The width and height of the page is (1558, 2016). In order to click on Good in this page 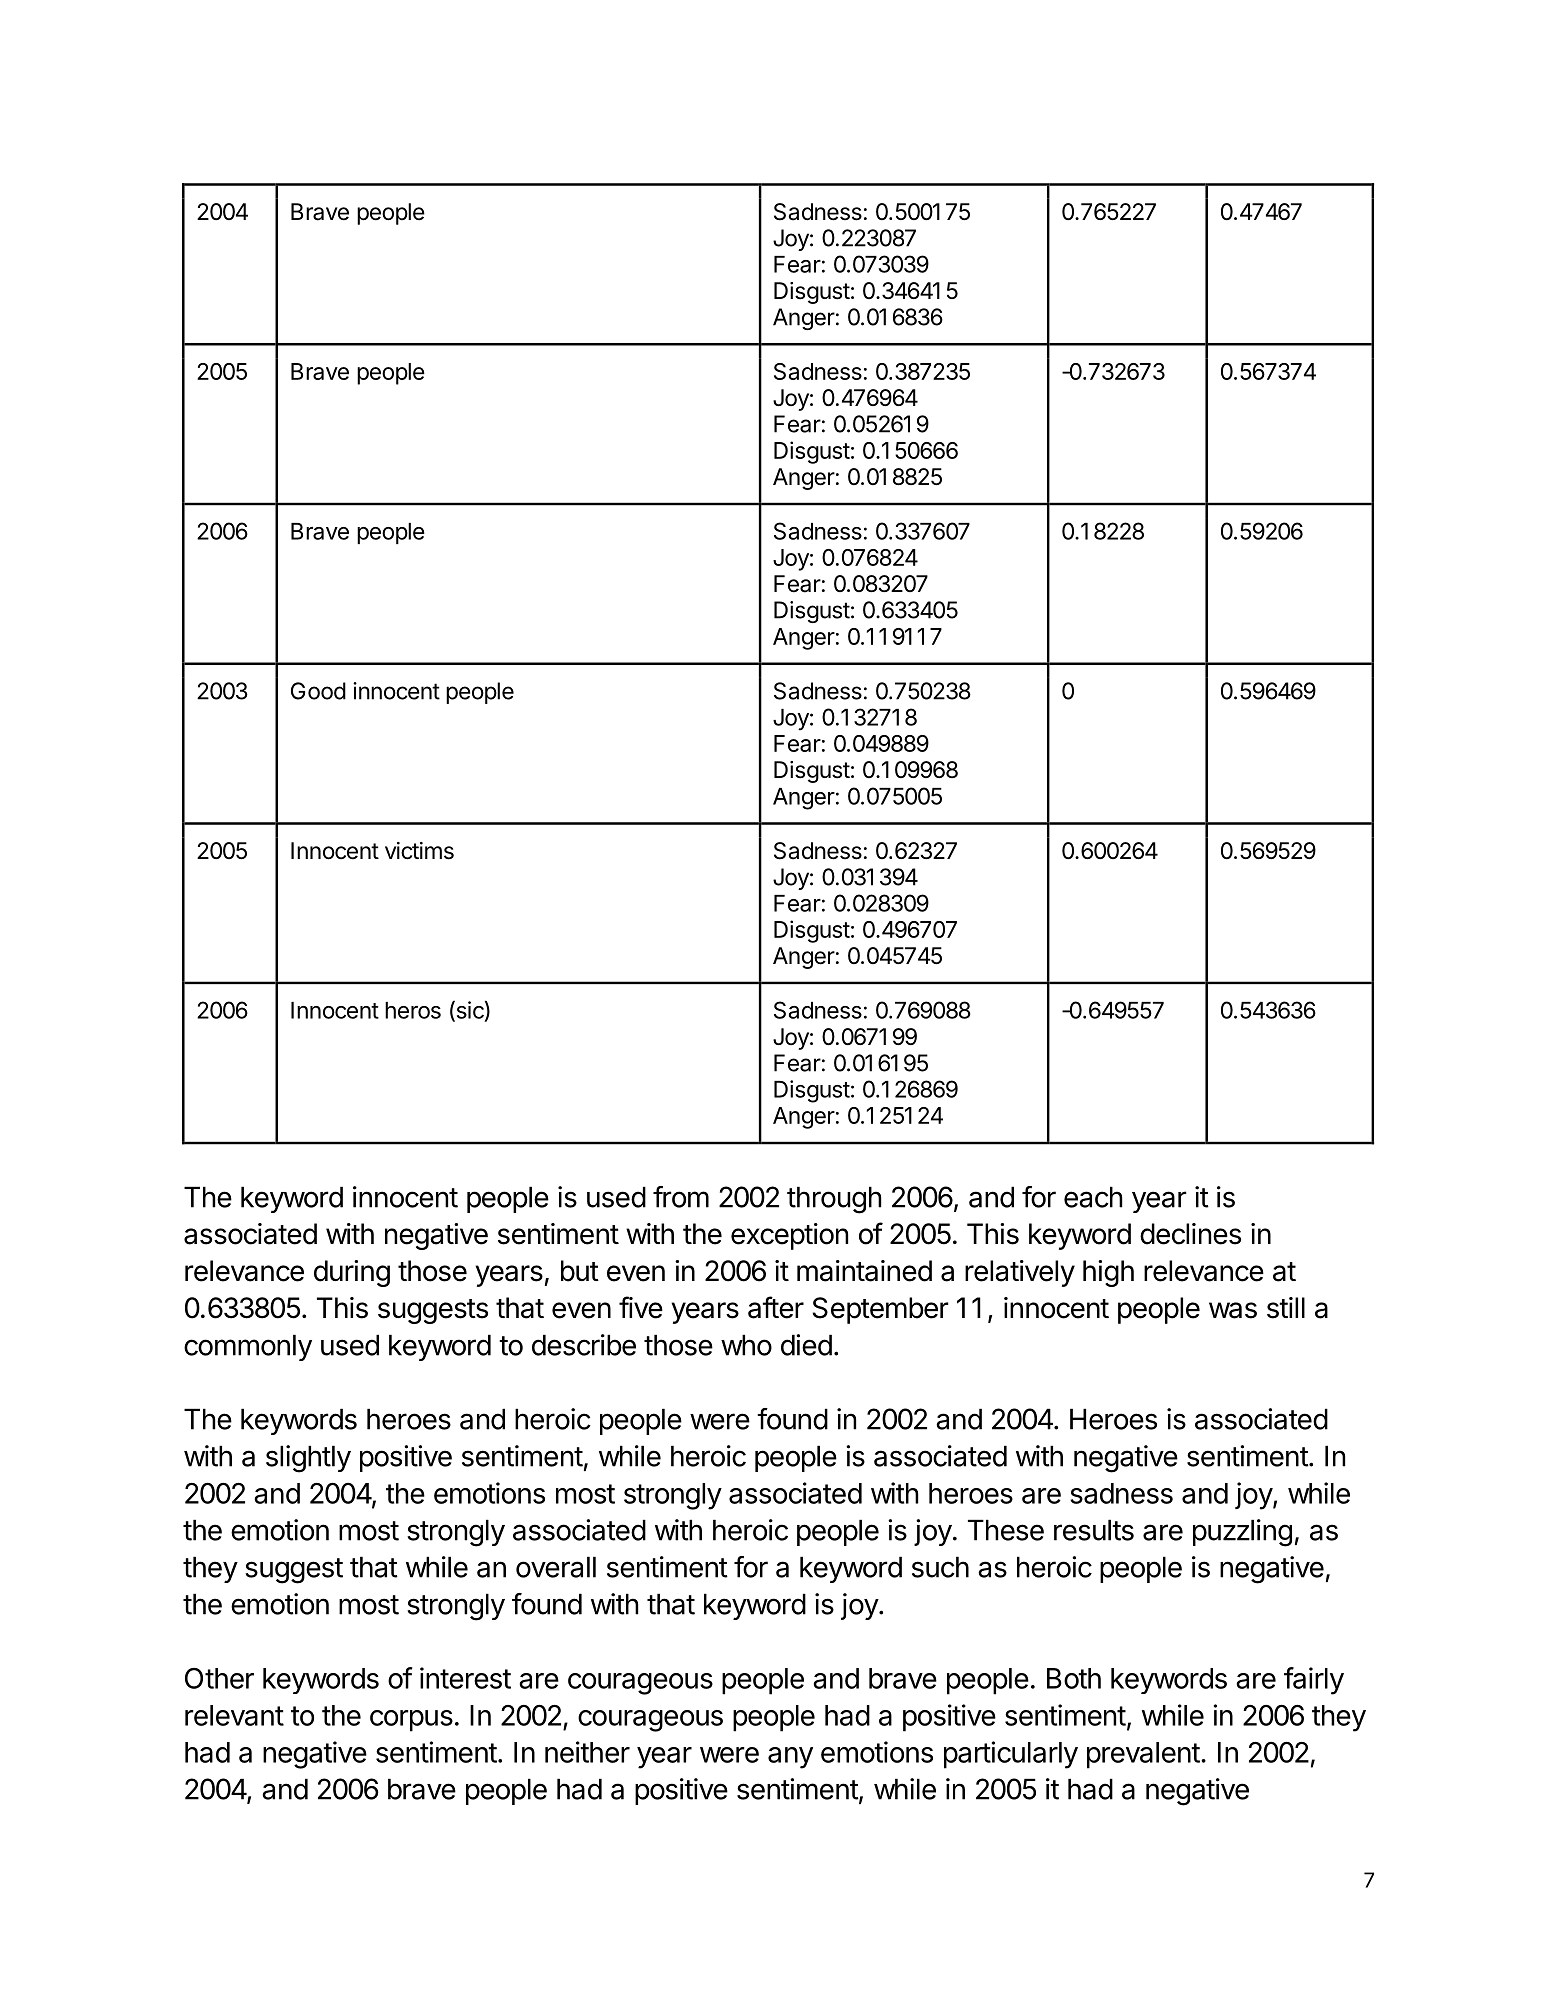, I will do `click(318, 691)`.
